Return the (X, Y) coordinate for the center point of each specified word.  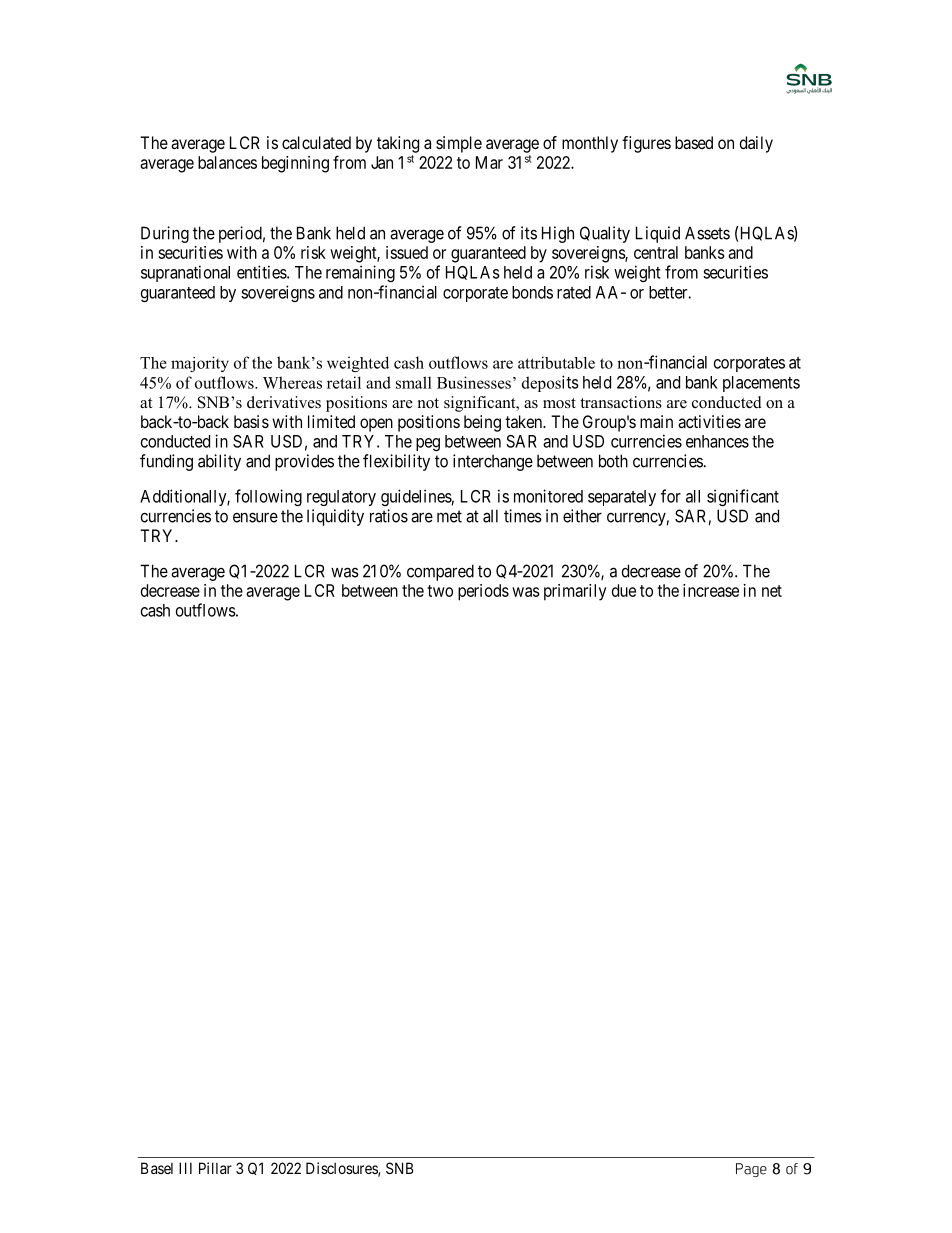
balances (227, 162)
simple (459, 144)
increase (711, 590)
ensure (255, 517)
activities (709, 421)
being (482, 423)
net (772, 591)
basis (251, 421)
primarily (575, 592)
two (440, 591)
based (694, 142)
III (185, 1168)
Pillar (215, 1168)
